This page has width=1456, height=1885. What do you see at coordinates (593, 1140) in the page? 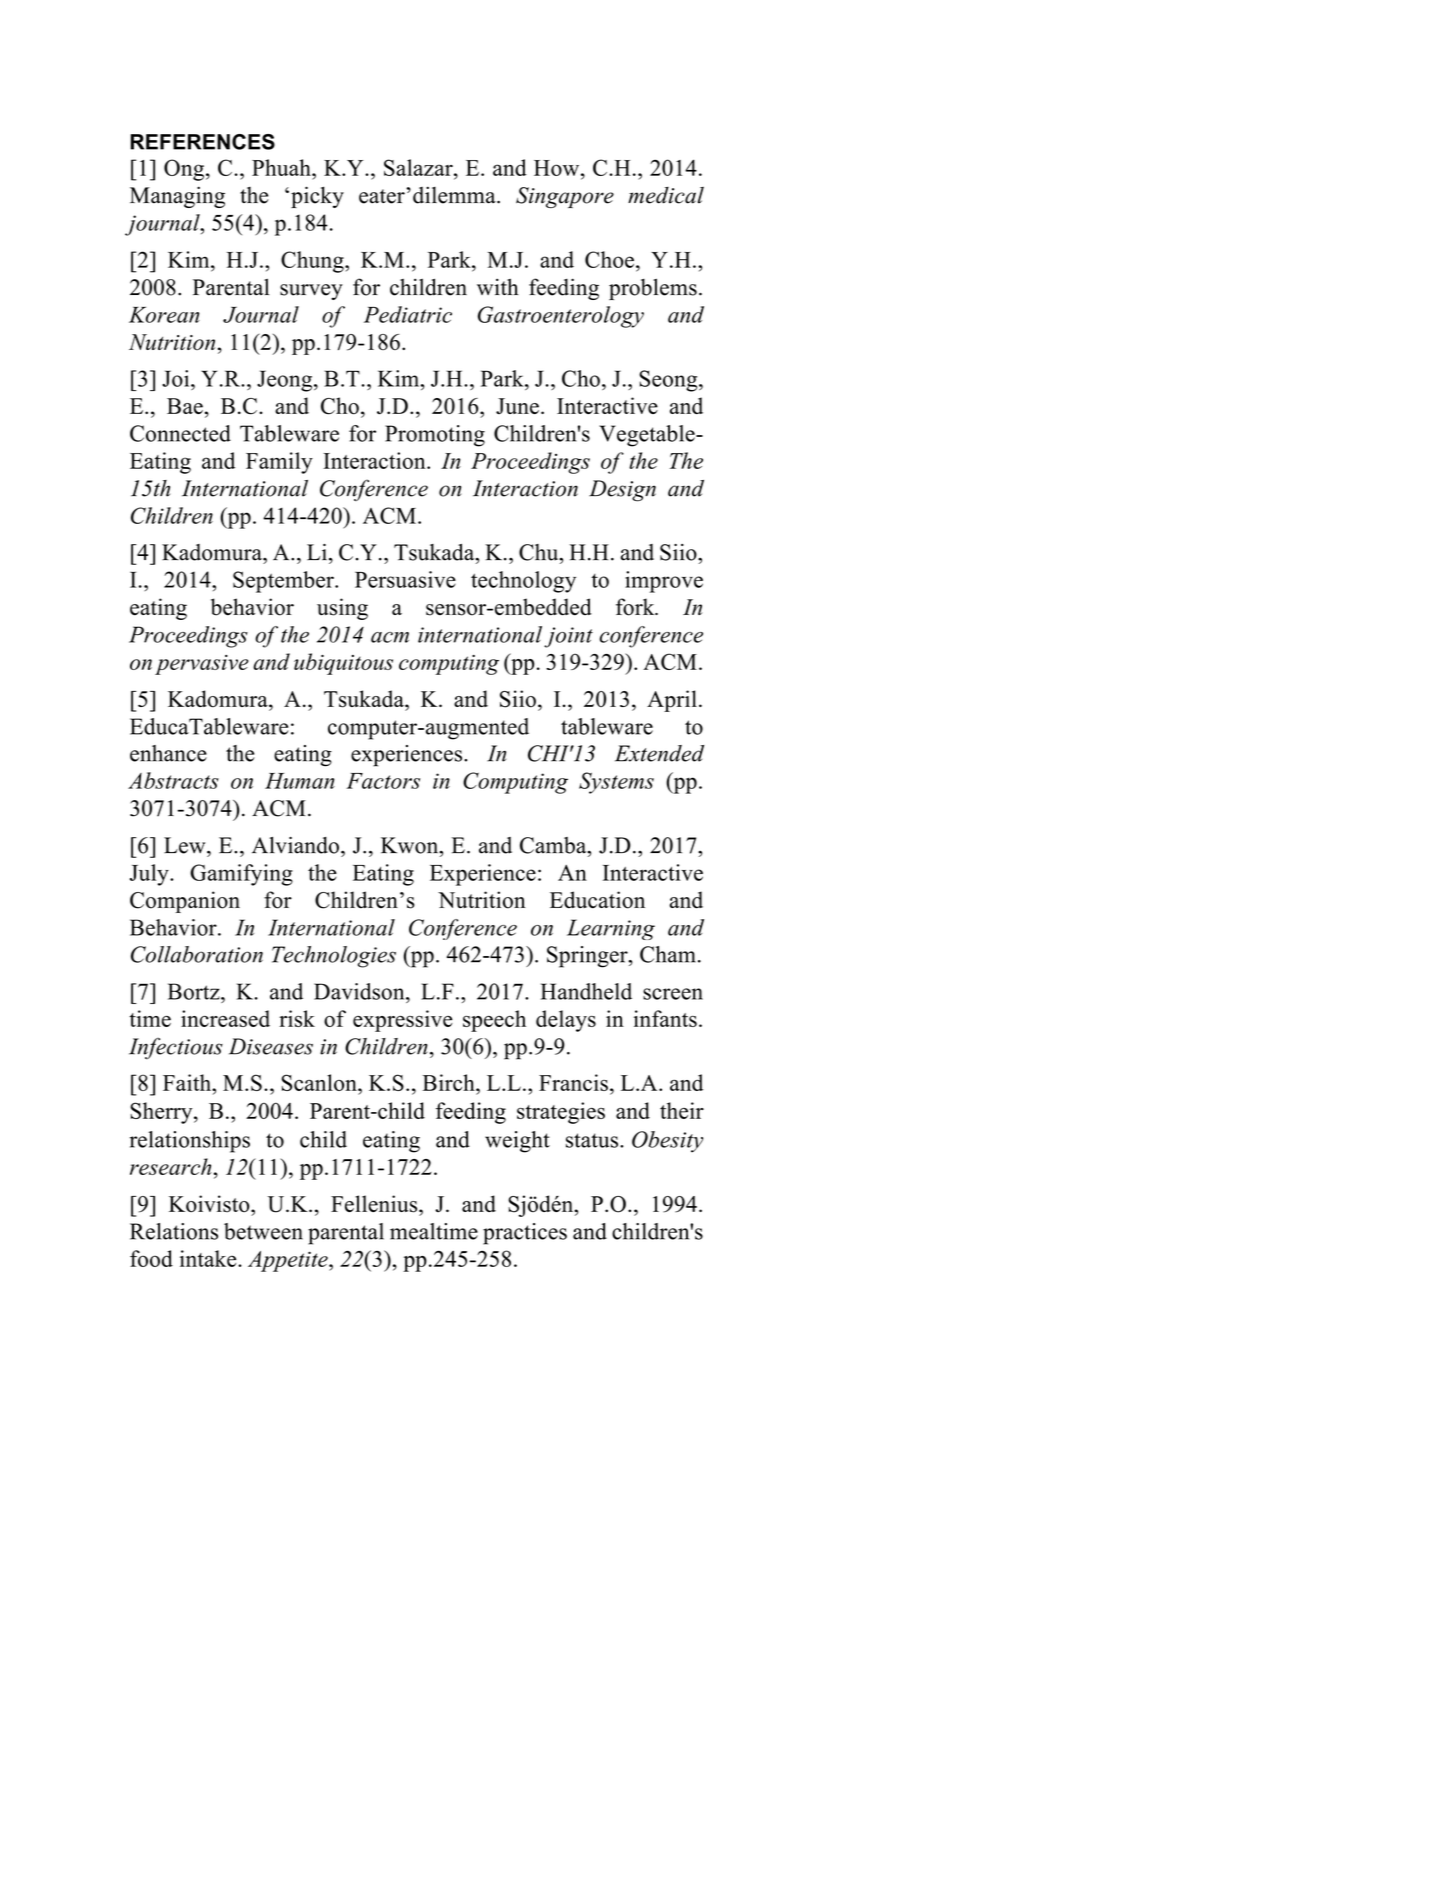
I see `status` at bounding box center [593, 1140].
